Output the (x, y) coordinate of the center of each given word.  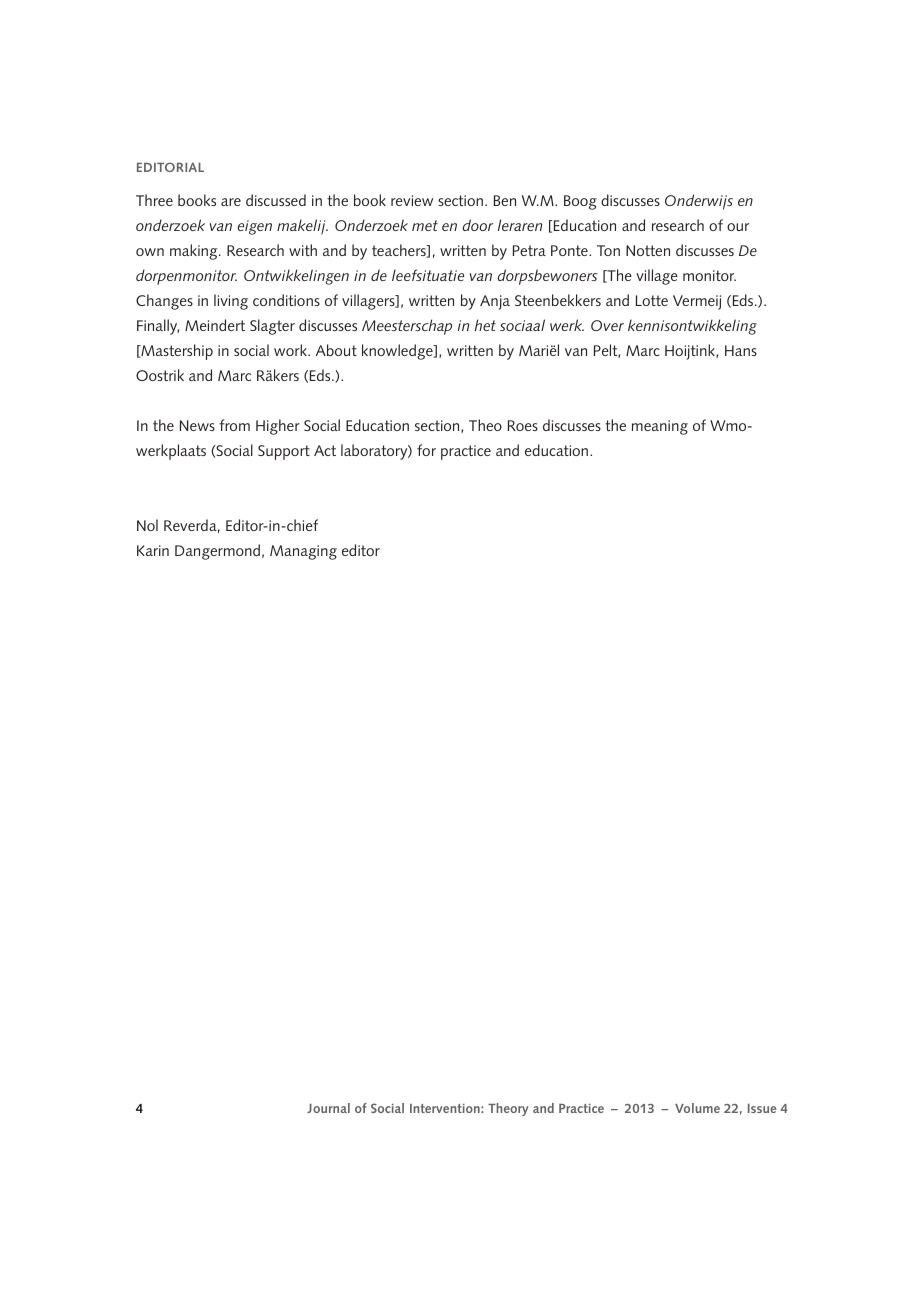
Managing (303, 552)
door (477, 225)
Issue (762, 1108)
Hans (741, 350)
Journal (328, 1108)
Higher (278, 427)
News (197, 425)
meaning (660, 427)
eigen (255, 227)
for (426, 450)
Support (284, 452)
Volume (697, 1108)
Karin (153, 550)
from (234, 425)
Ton (608, 250)
